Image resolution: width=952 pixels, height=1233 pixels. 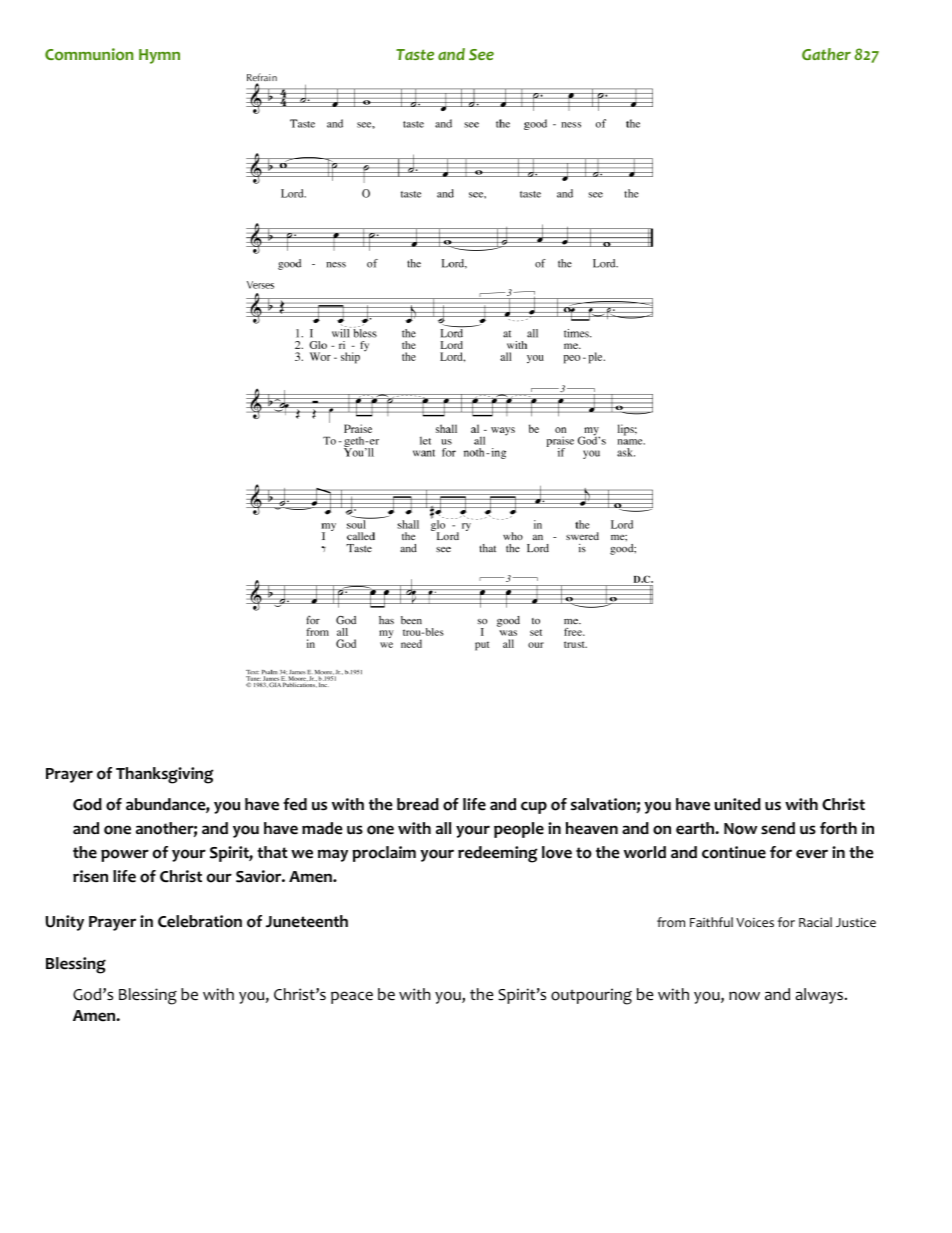 I want to click on bread, so click(x=418, y=804).
